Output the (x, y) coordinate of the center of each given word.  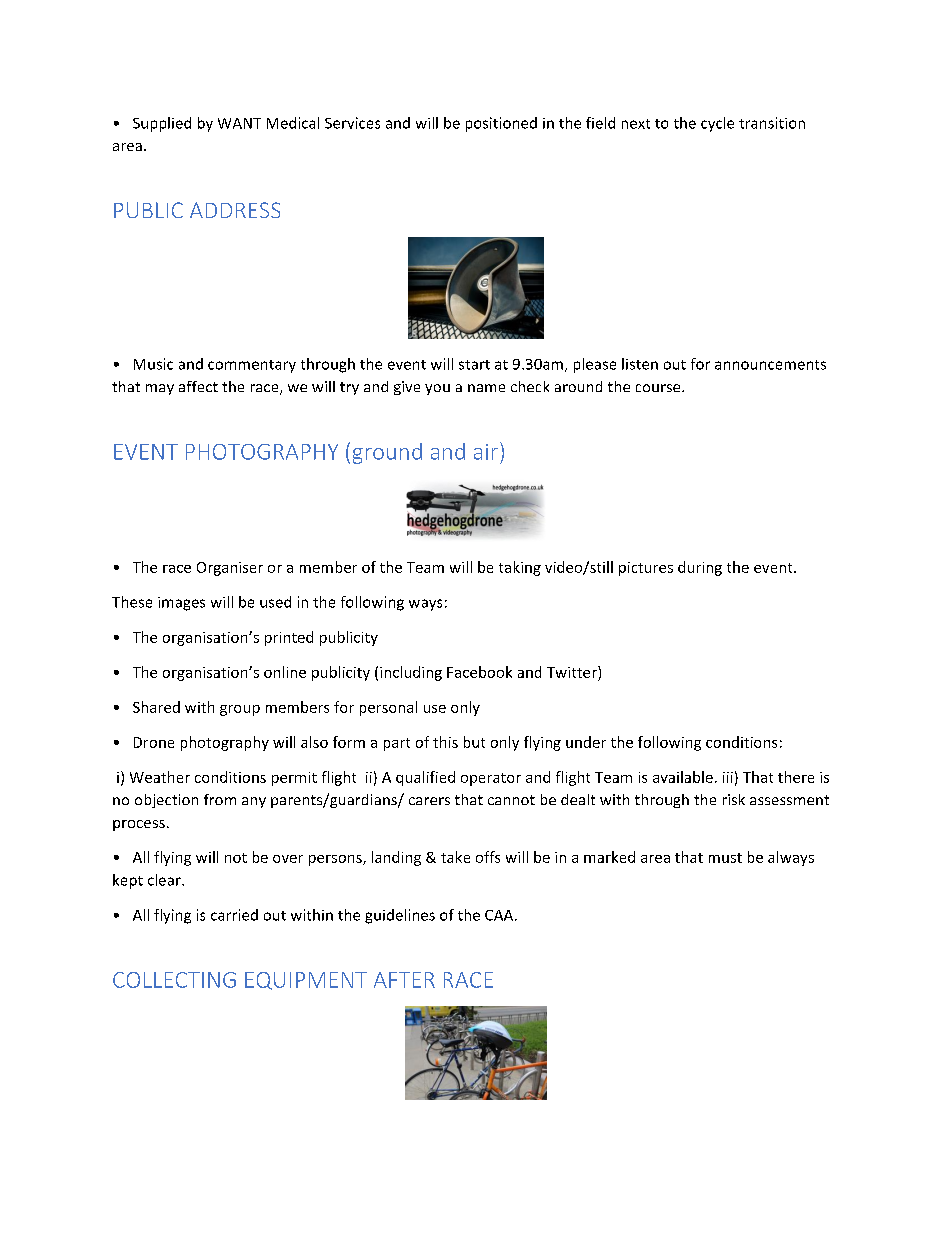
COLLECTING (174, 980)
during (700, 568)
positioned (501, 124)
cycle (717, 124)
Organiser (230, 569)
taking (520, 568)
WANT (239, 123)
